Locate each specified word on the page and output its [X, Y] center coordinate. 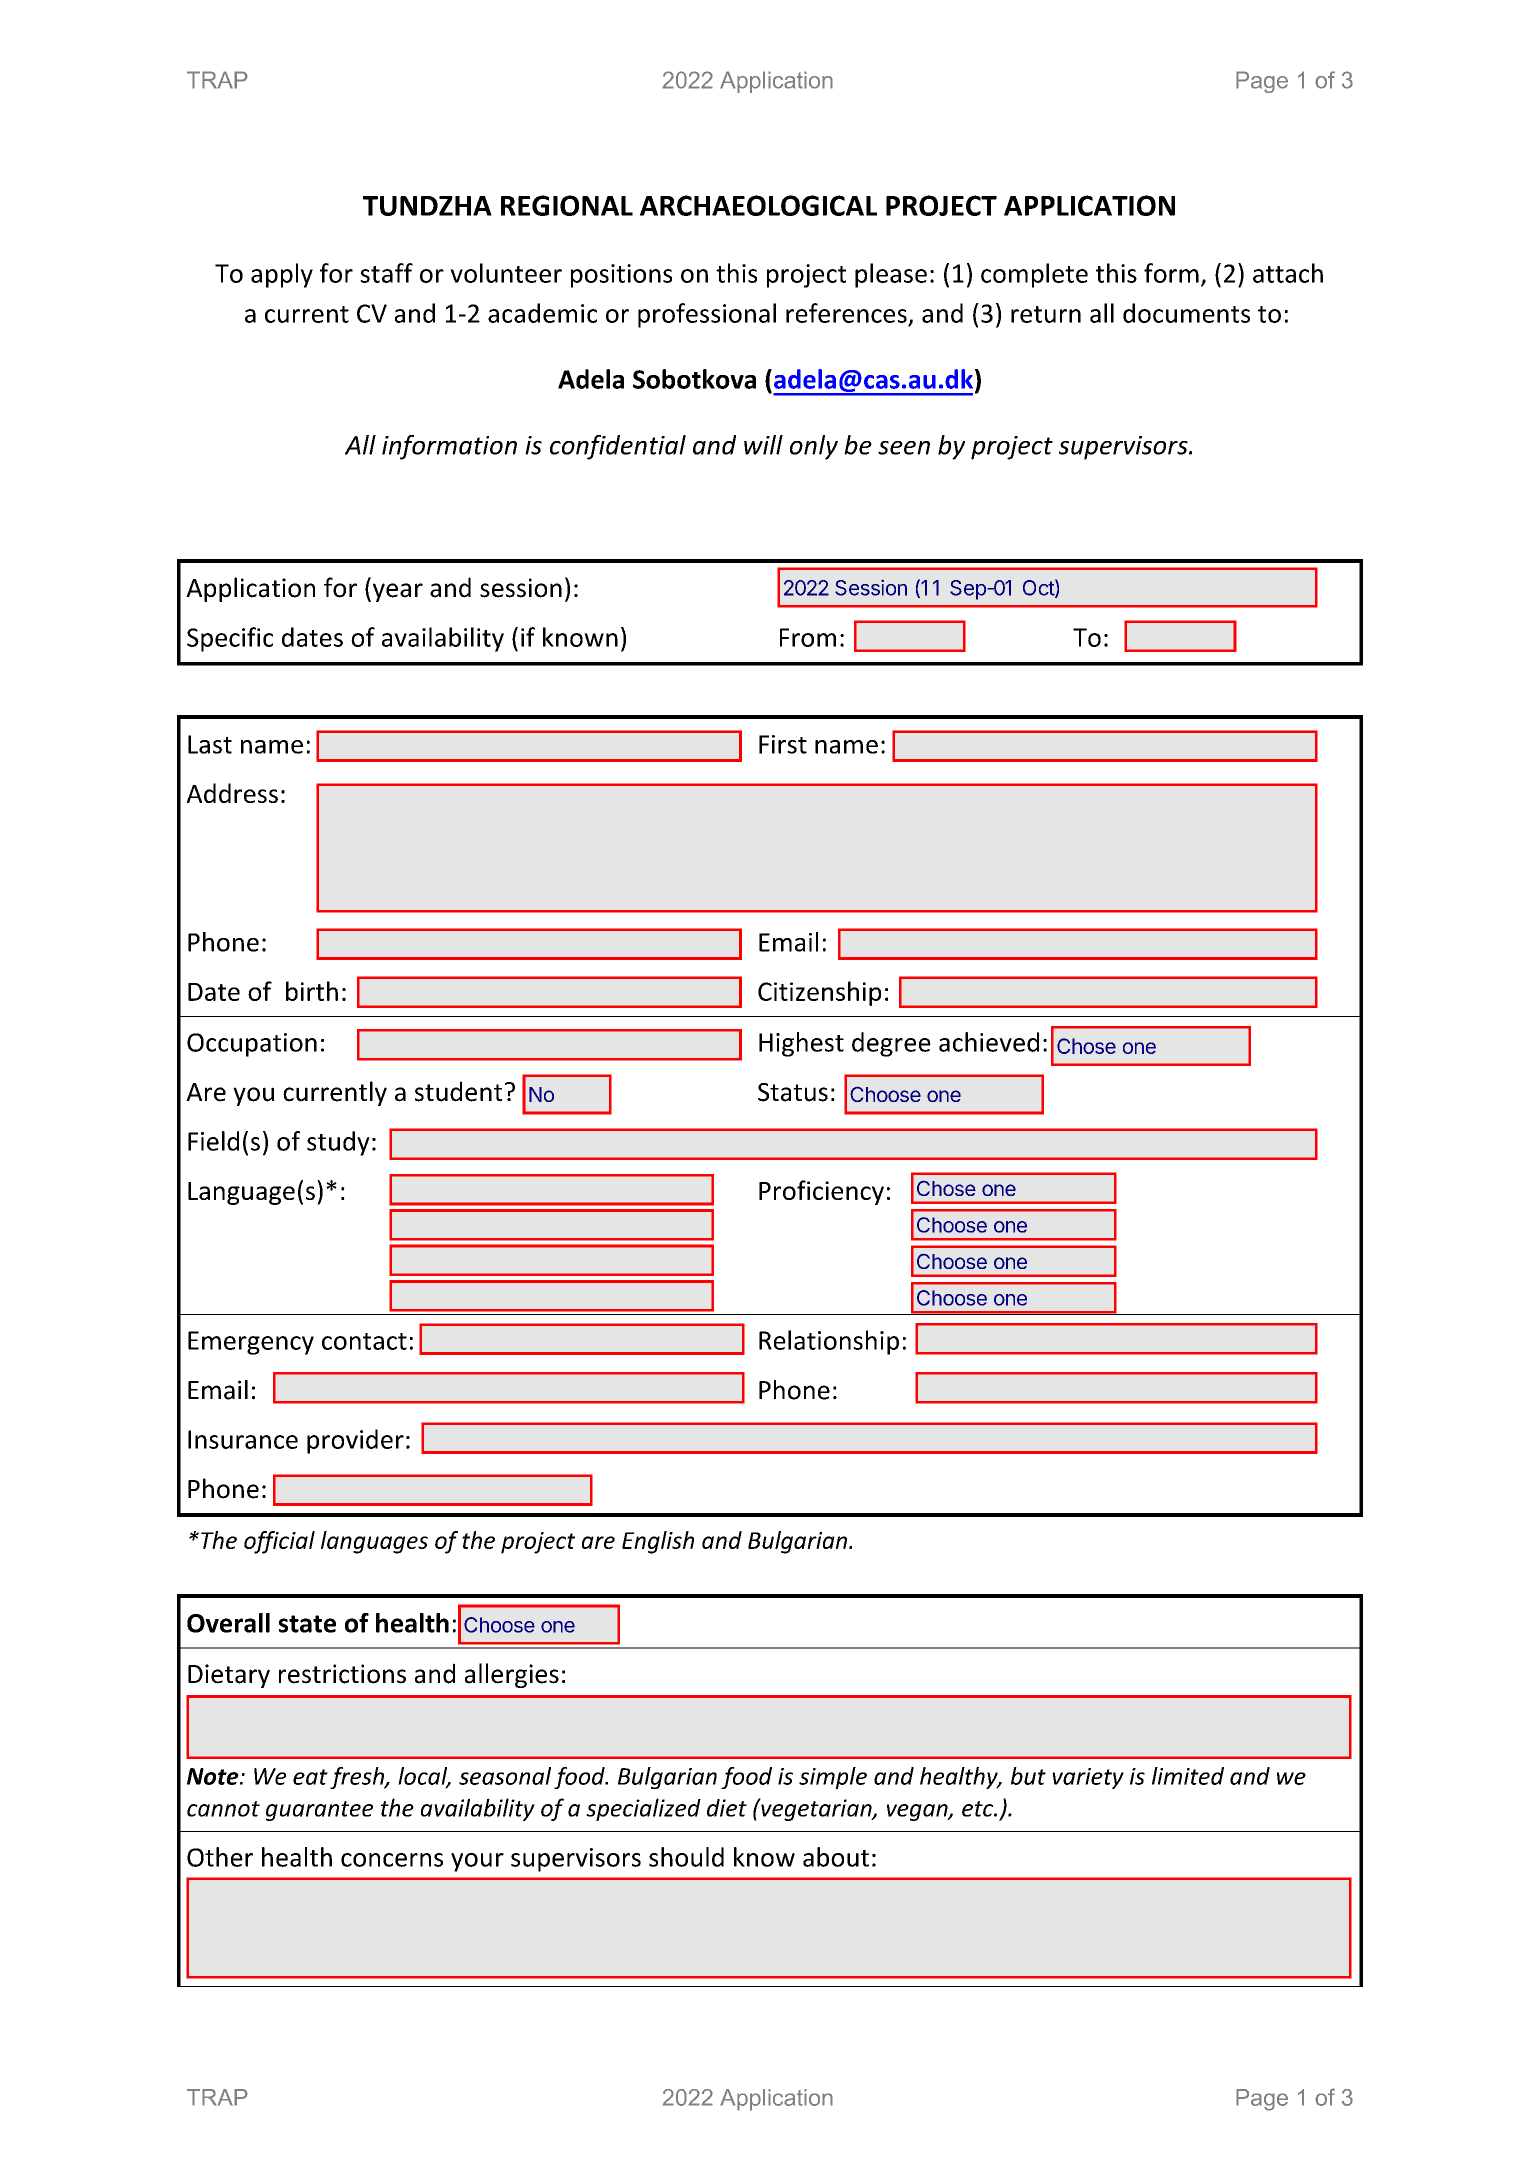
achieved [989, 1042]
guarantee [319, 1811]
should [686, 1857]
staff [386, 273]
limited [1188, 1776]
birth [312, 991]
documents [1186, 313]
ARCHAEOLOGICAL [758, 205]
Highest [801, 1044]
